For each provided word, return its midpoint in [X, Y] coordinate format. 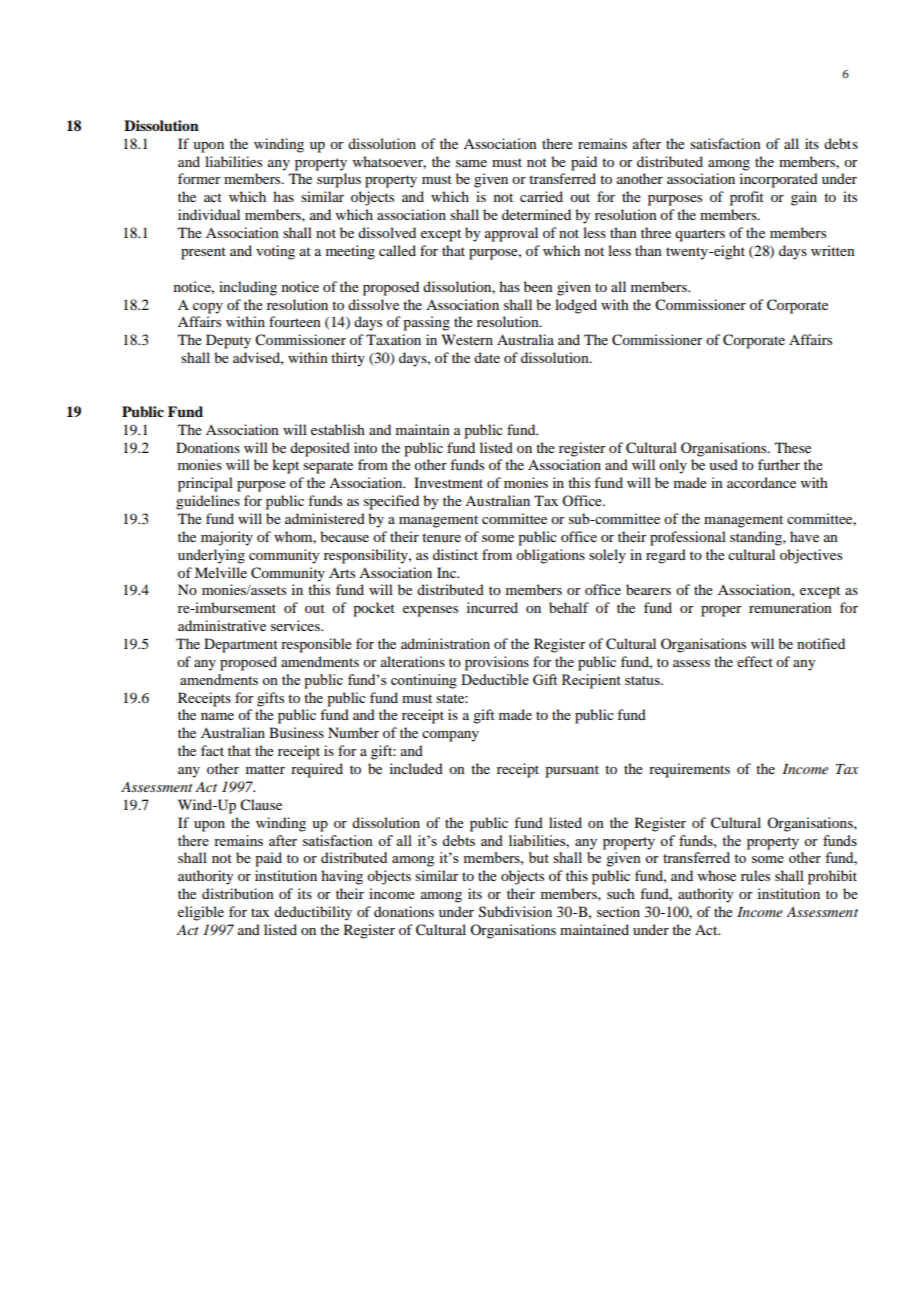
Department [241, 645]
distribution [238, 893]
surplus [339, 180]
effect [755, 661]
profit [747, 198]
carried [541, 196]
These [793, 447]
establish [338, 429]
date [487, 357]
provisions [497, 663]
